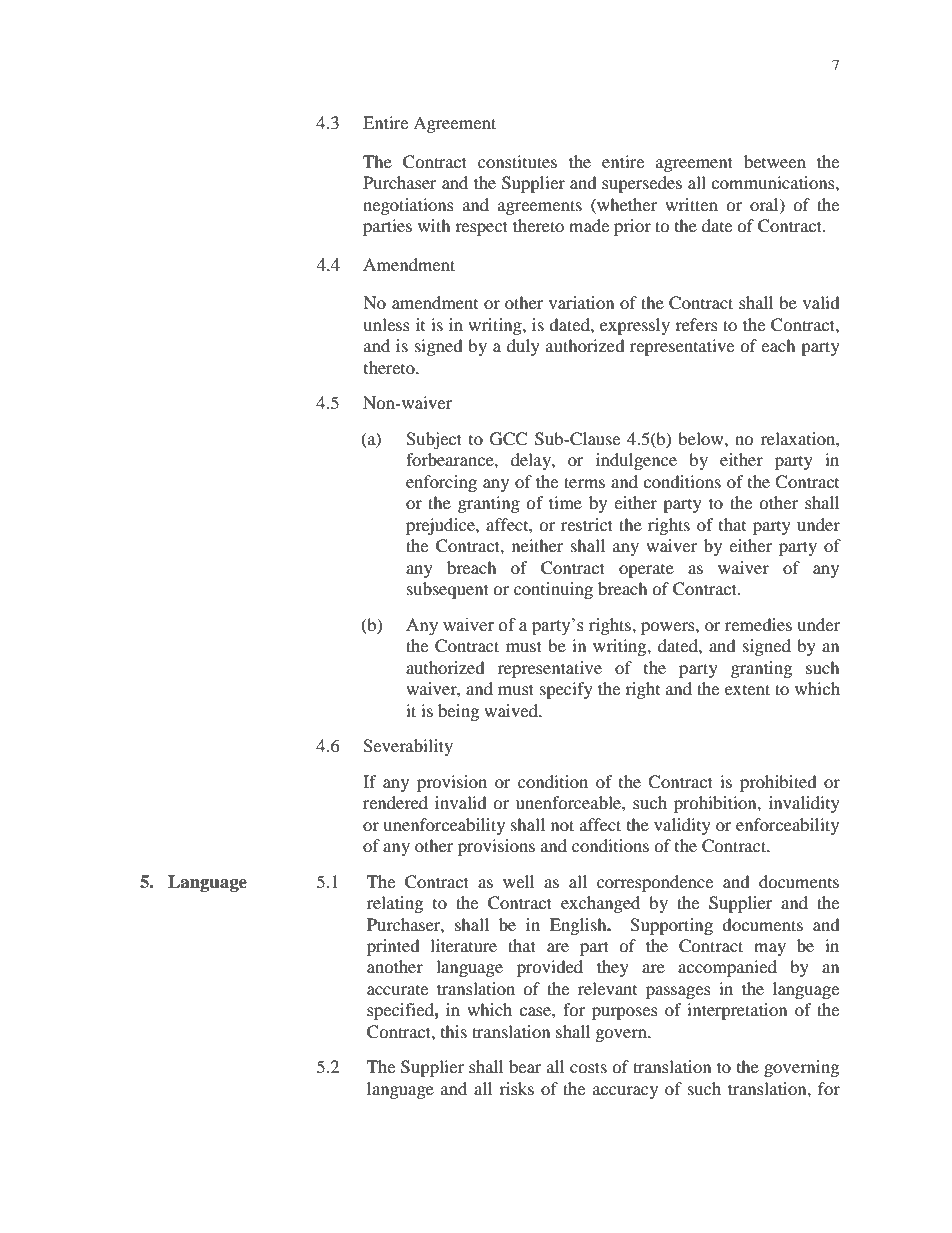  What do you see at coordinates (408, 206) in the document?
I see `negotiations` at bounding box center [408, 206].
